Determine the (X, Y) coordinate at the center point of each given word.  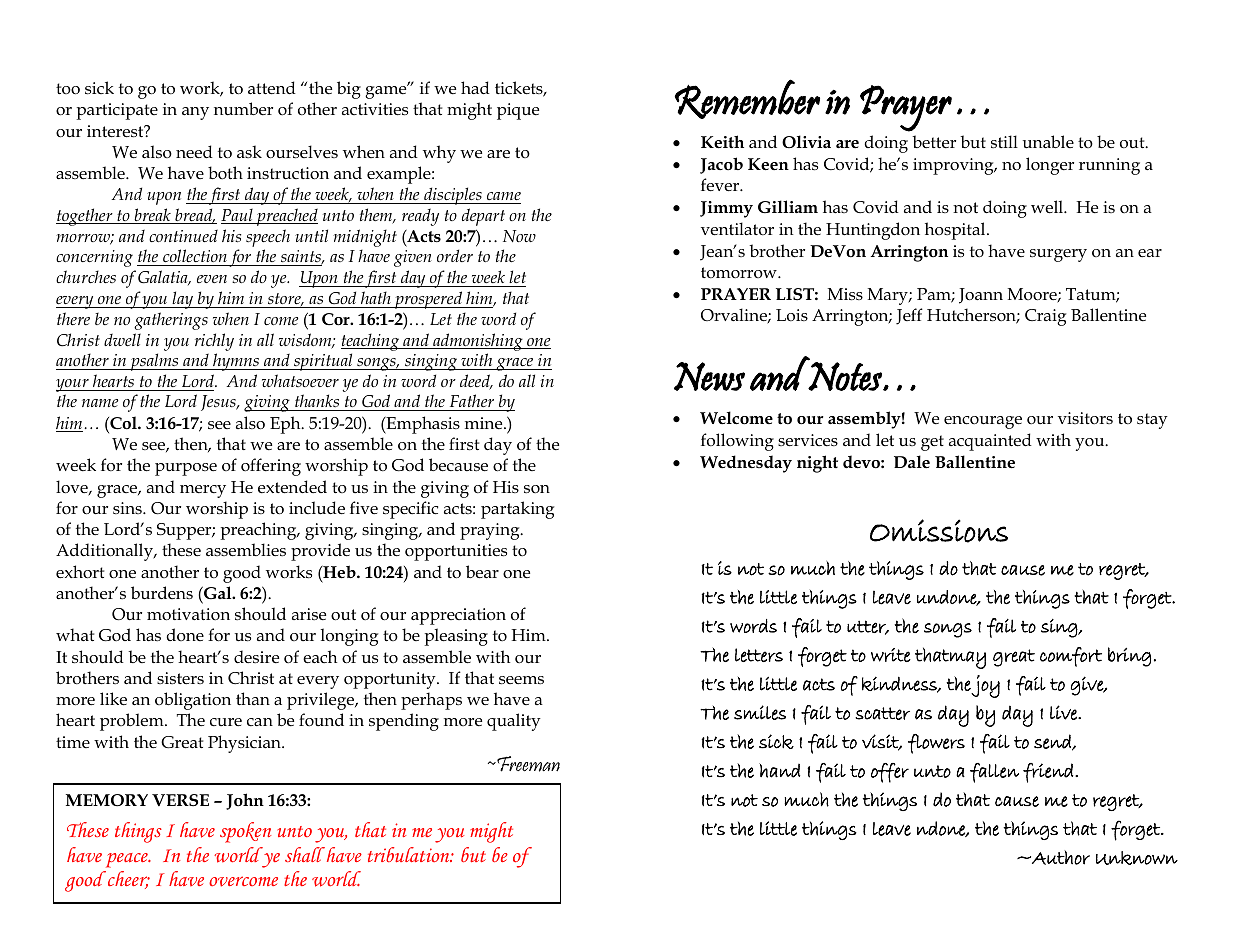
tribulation (410, 854)
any (195, 113)
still (1004, 141)
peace (128, 860)
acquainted (990, 442)
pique (518, 111)
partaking (517, 510)
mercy (203, 491)
